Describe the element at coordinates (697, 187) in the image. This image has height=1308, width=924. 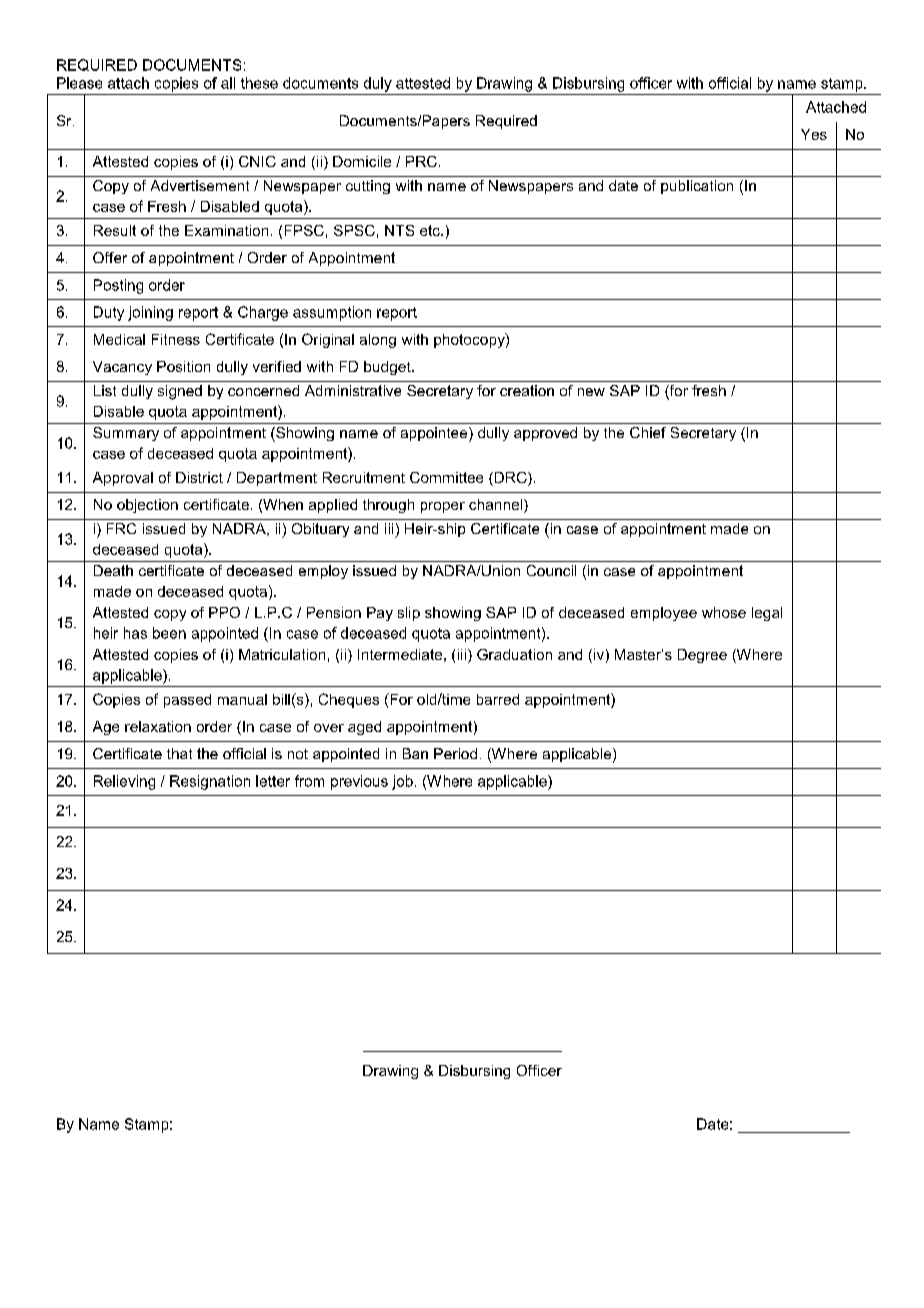
I see `publication` at that location.
